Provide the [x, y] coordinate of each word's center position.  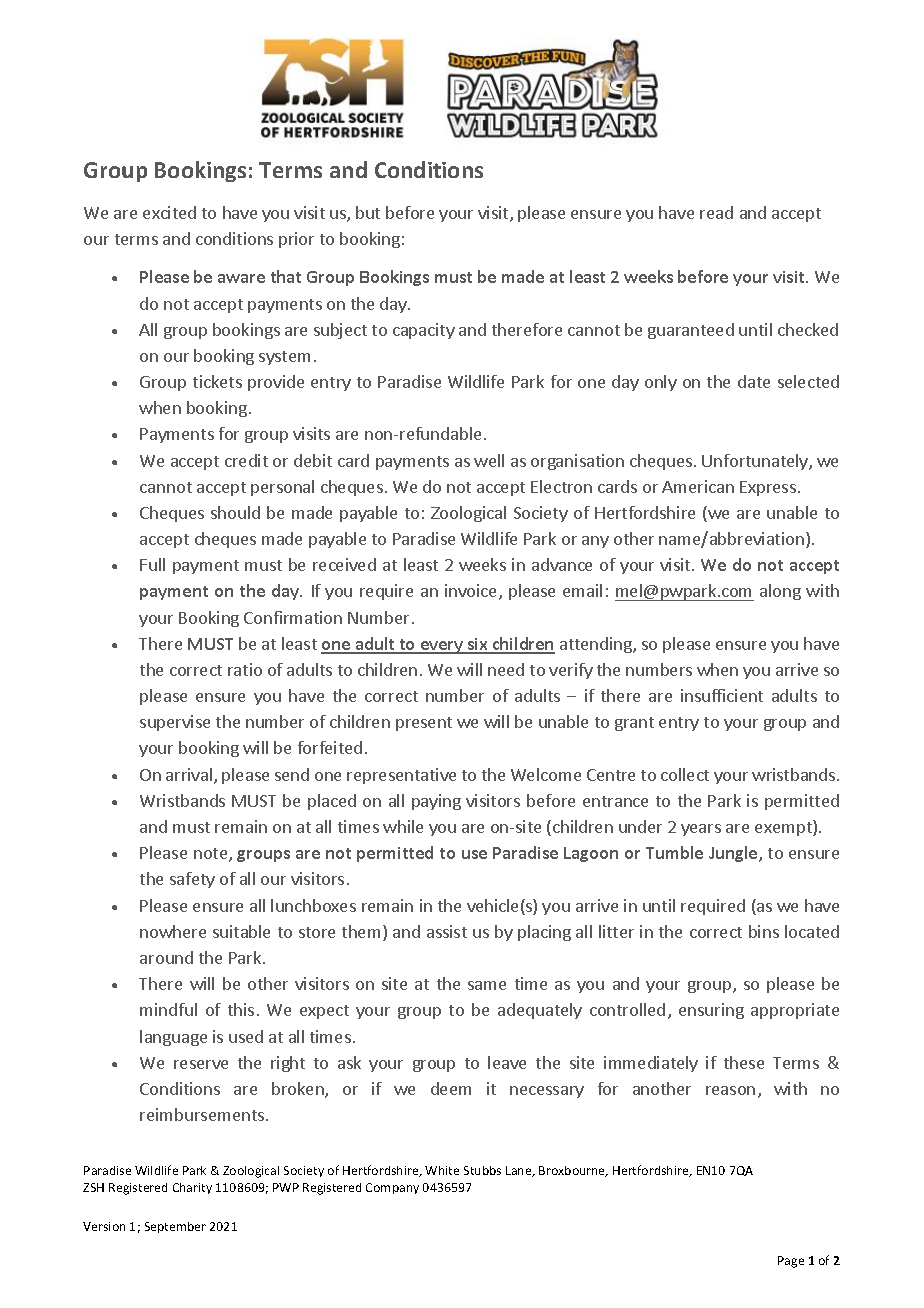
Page [791, 1262]
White [442, 1170]
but [368, 212]
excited [169, 212]
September [175, 1227]
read [716, 212]
